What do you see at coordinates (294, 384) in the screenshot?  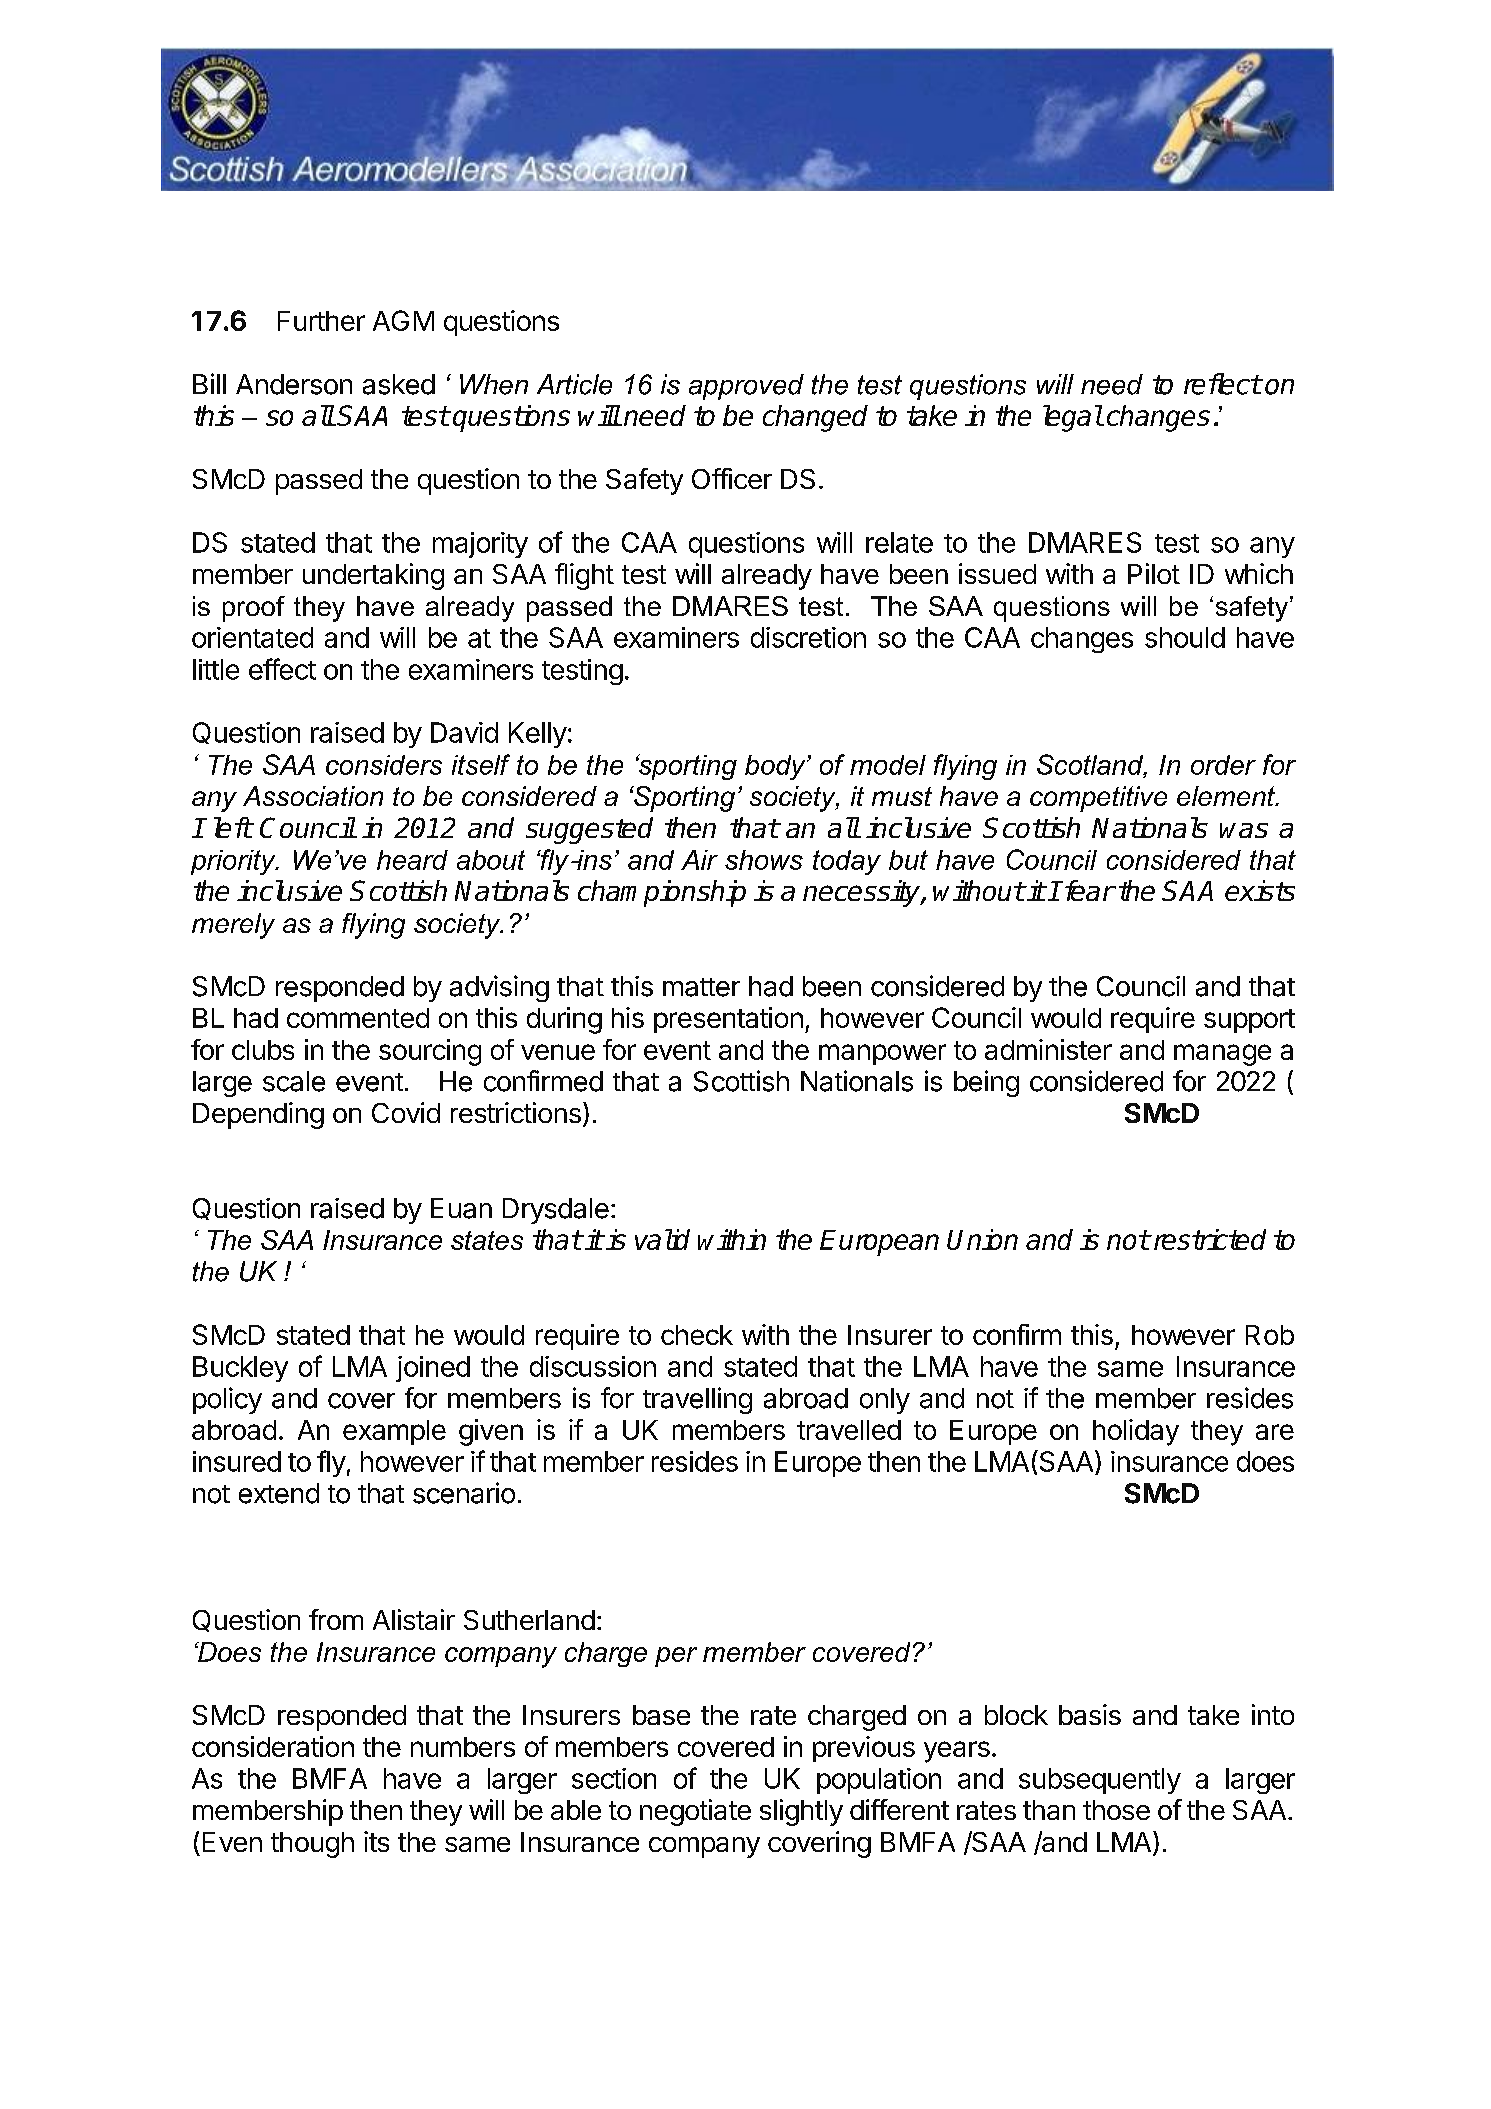 I see `Anderson` at bounding box center [294, 384].
